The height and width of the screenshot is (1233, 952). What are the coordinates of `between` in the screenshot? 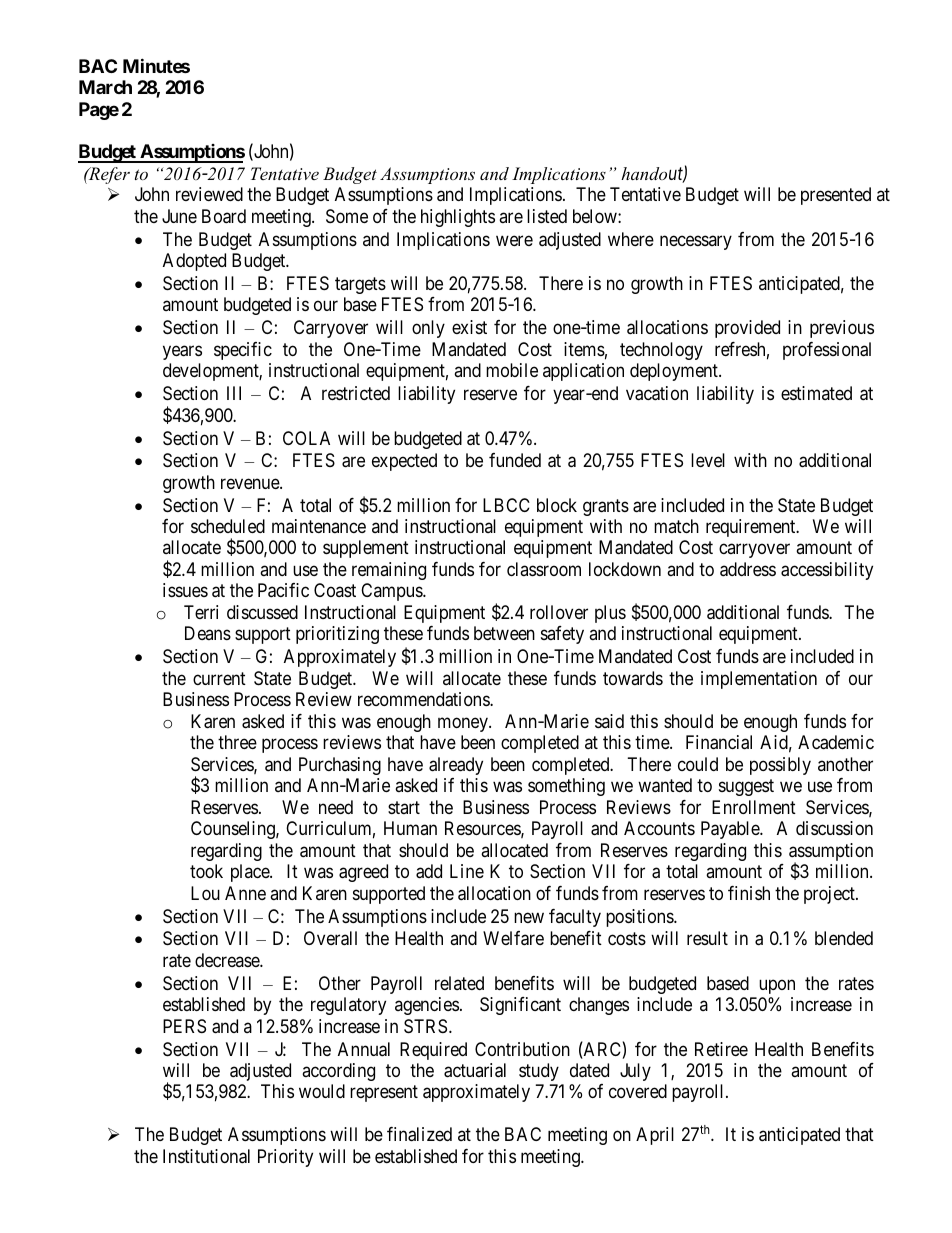 It's located at (504, 633).
